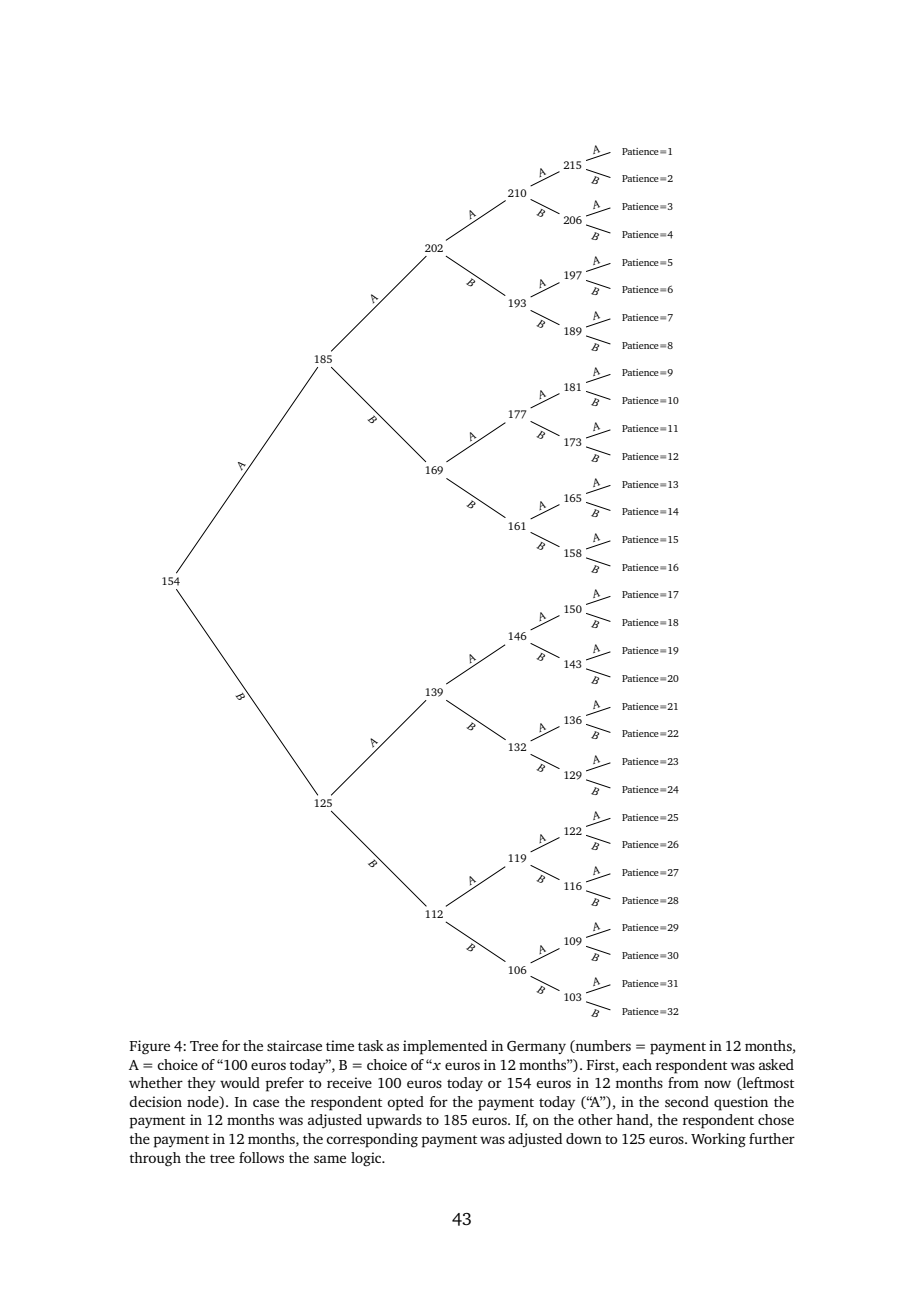  I want to click on implemented, so click(445, 1047).
